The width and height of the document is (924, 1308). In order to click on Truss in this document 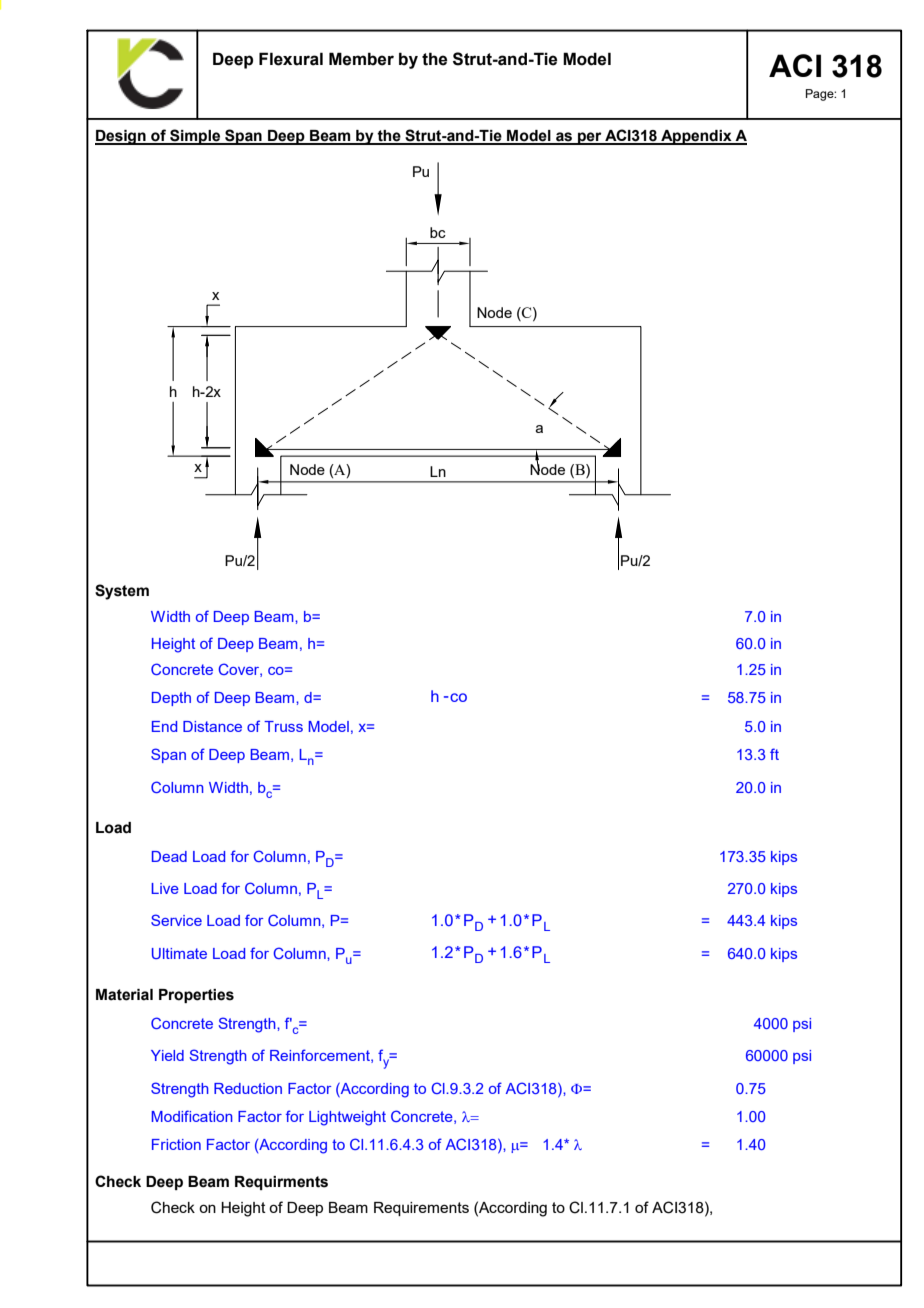, I will do `click(283, 726)`.
